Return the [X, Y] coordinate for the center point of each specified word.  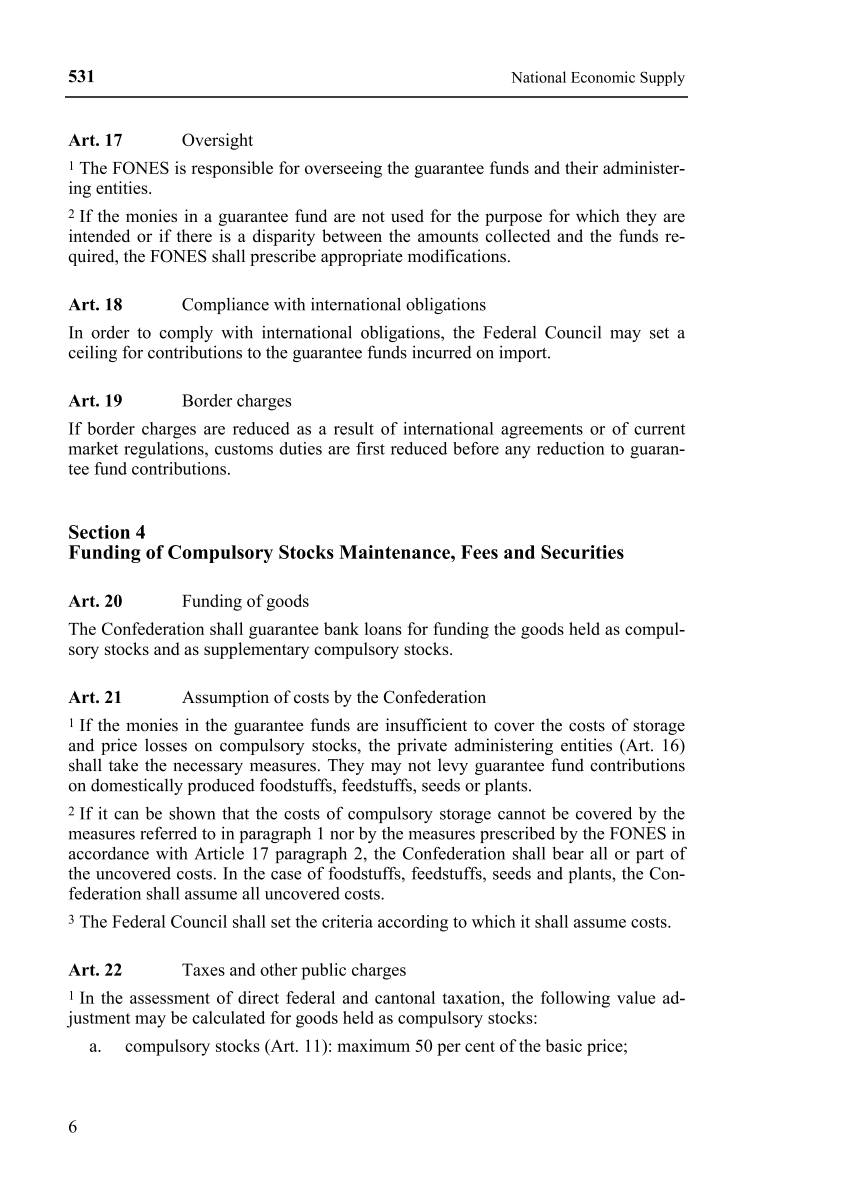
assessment [170, 998]
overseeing [343, 169]
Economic [603, 77]
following [575, 999]
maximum [373, 1045]
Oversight [217, 141]
